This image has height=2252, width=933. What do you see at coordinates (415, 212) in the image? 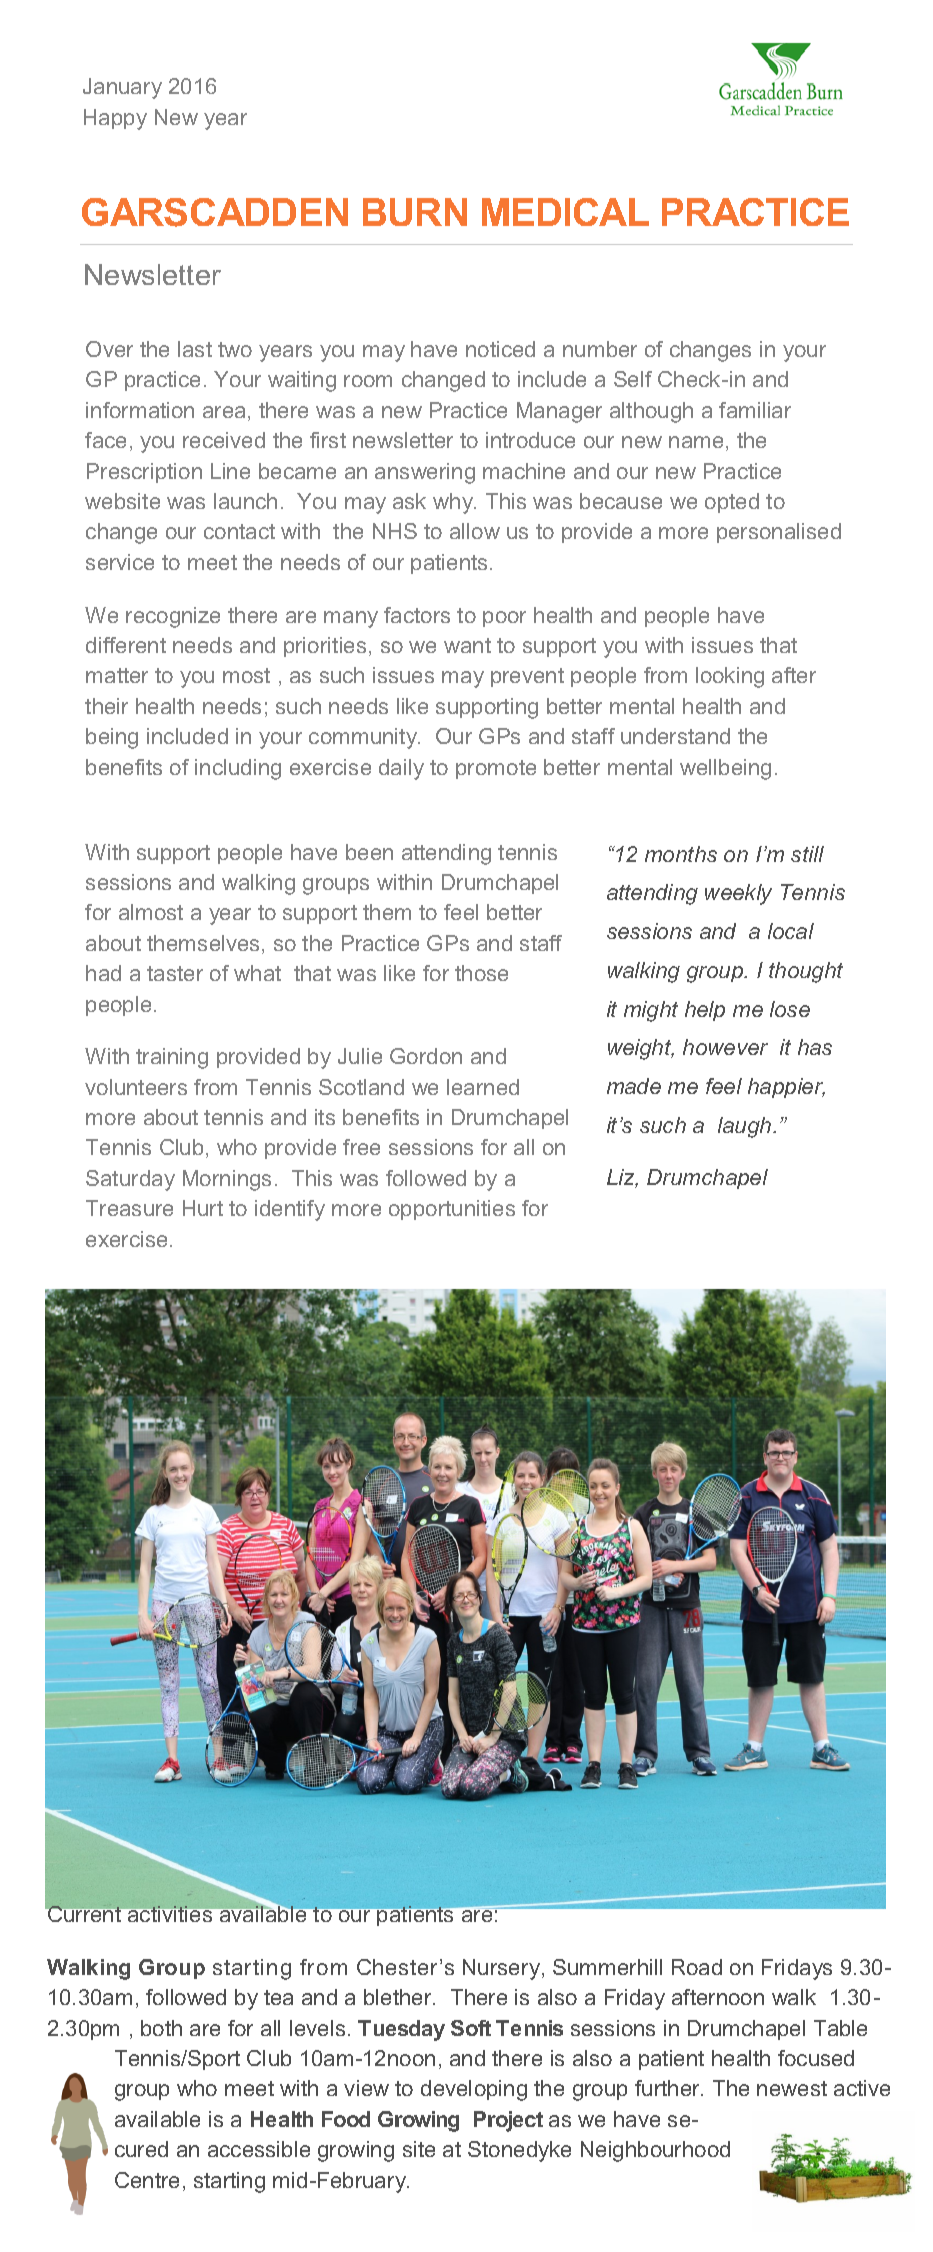
I see `BURN` at bounding box center [415, 212].
